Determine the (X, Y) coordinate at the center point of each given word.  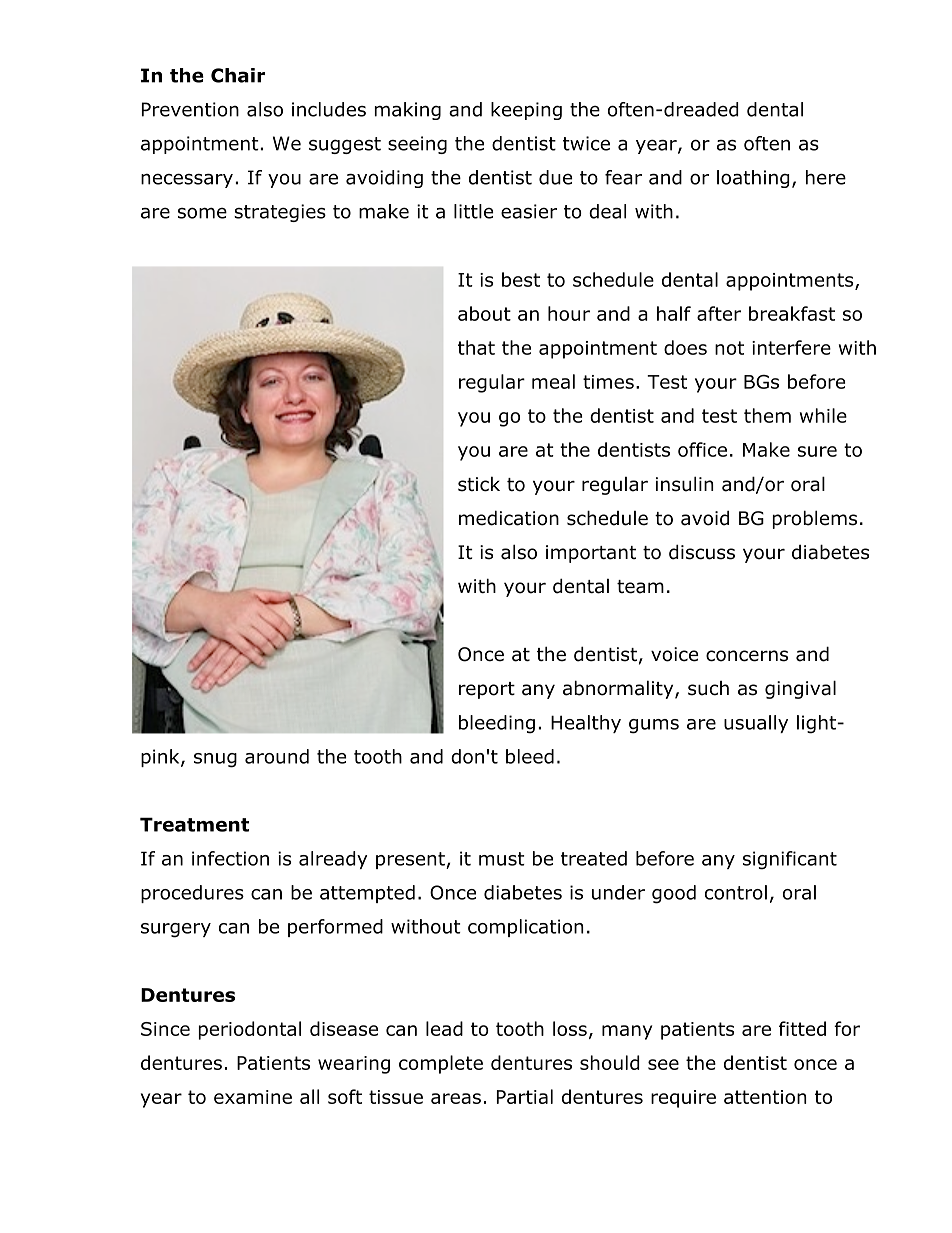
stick (479, 484)
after (719, 313)
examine (253, 1097)
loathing (753, 179)
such (708, 688)
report (487, 690)
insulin (685, 484)
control (736, 892)
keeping (526, 111)
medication (509, 518)
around (277, 756)
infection (230, 858)
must (502, 859)
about (484, 313)
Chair (238, 75)
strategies (280, 213)
